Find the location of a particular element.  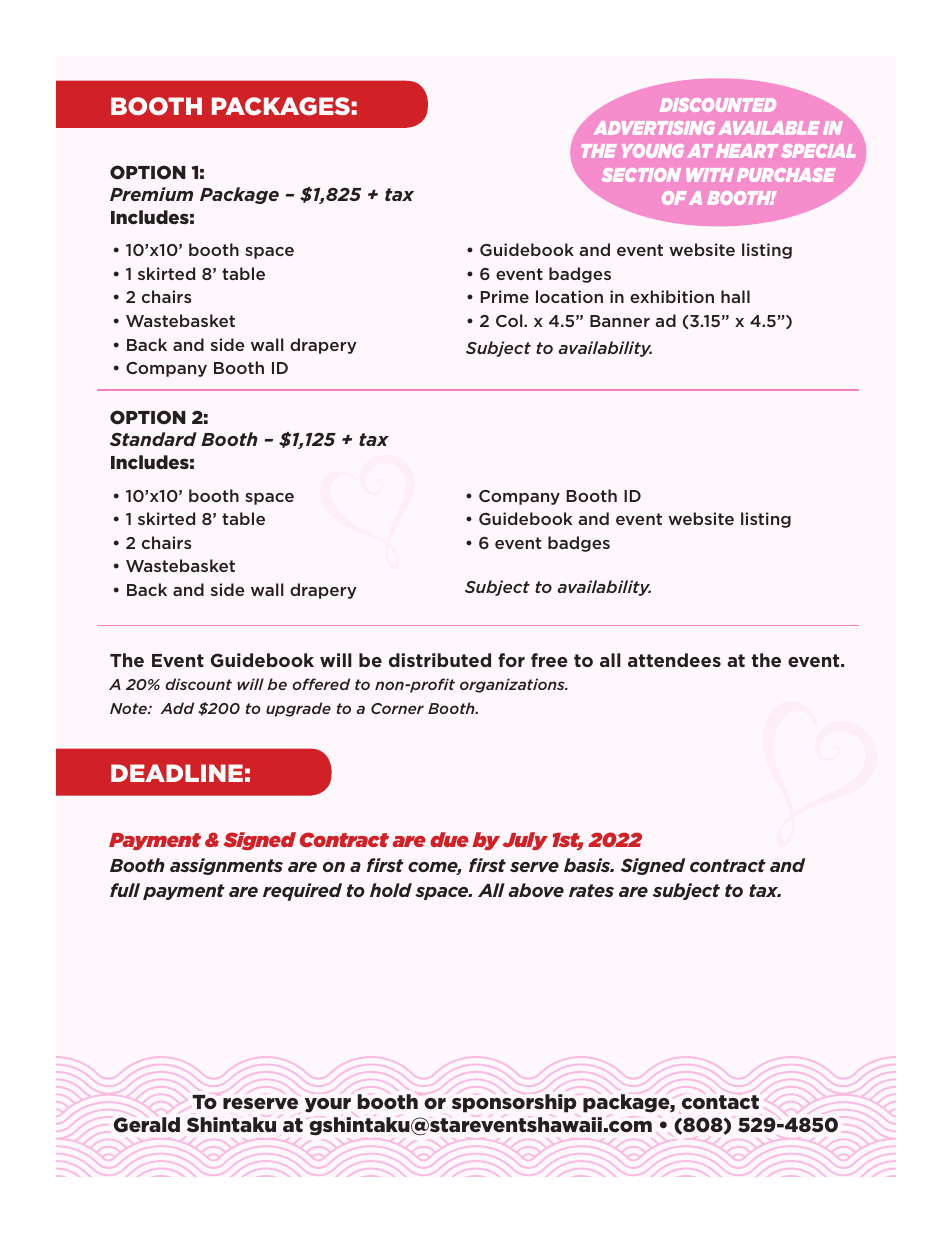

Standard is located at coordinates (153, 439).
